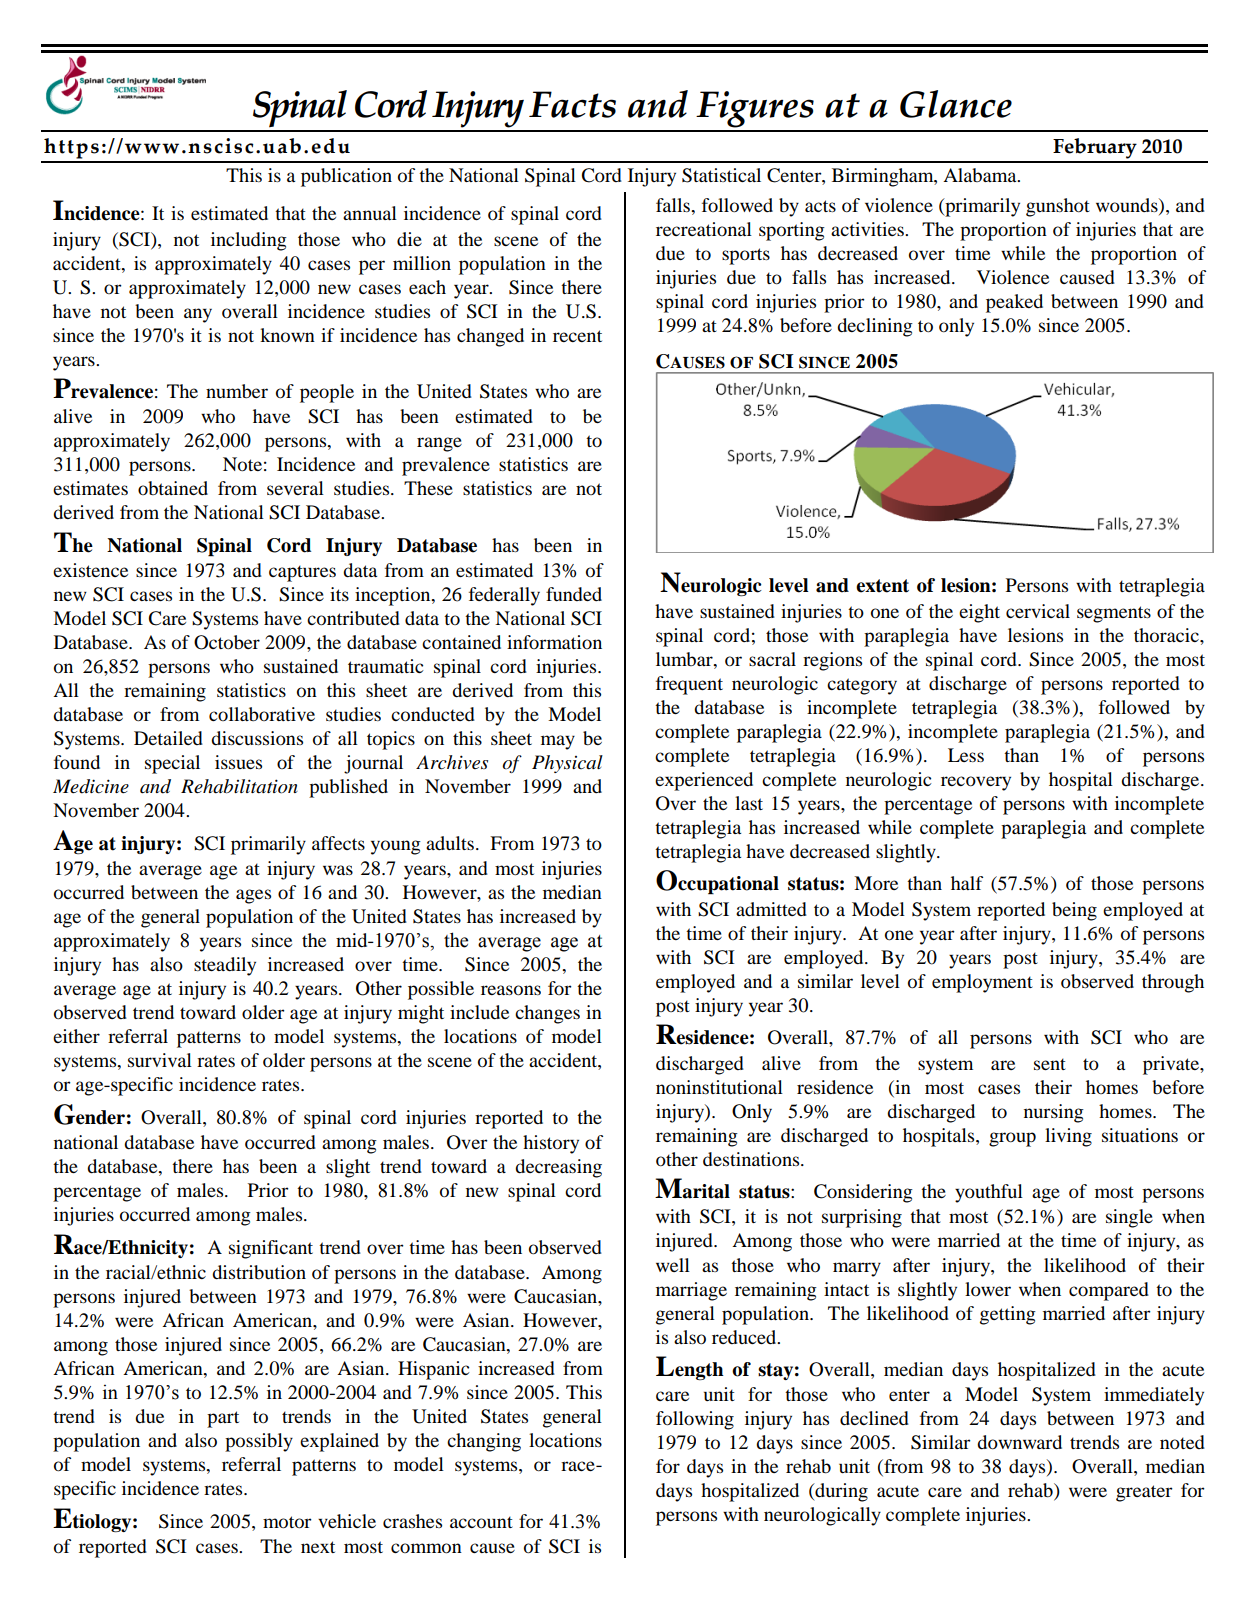  I want to click on significant, so click(271, 1249).
